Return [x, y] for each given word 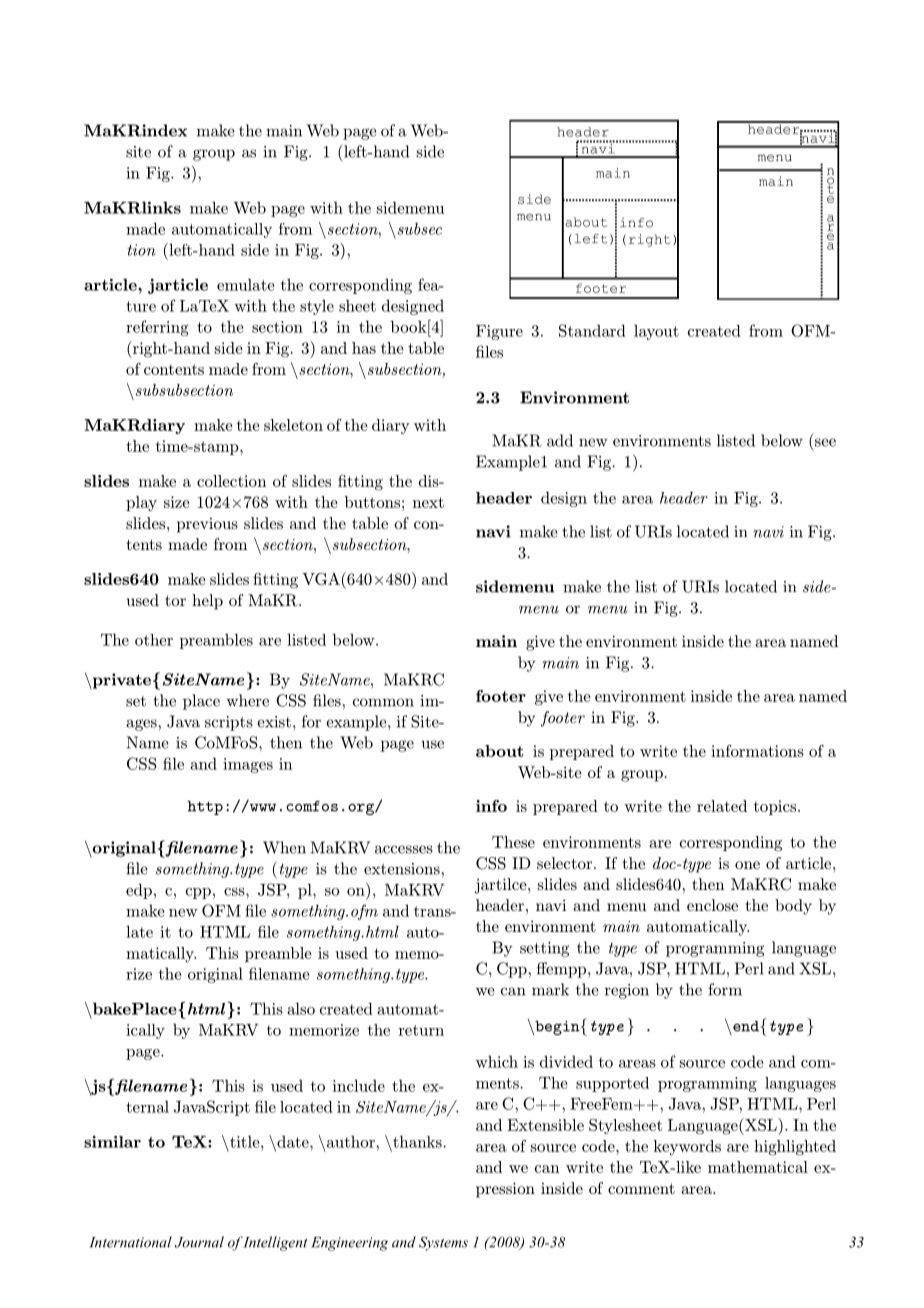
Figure [499, 332]
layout [656, 332]
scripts [229, 723]
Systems [443, 1243]
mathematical [758, 1167]
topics [776, 807]
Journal [199, 1242]
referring [157, 328]
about [500, 751]
